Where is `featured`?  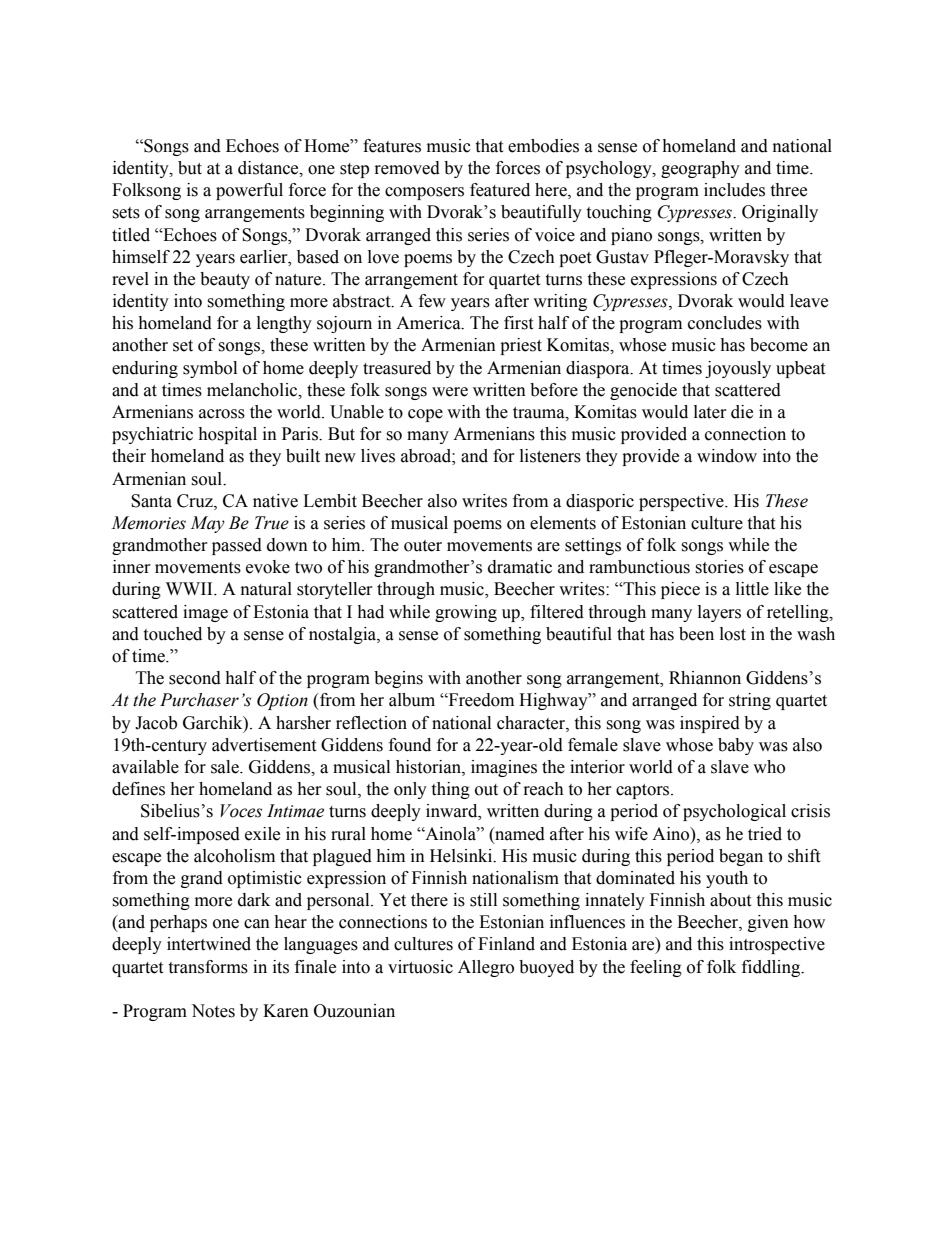 featured is located at coordinates (500, 190).
